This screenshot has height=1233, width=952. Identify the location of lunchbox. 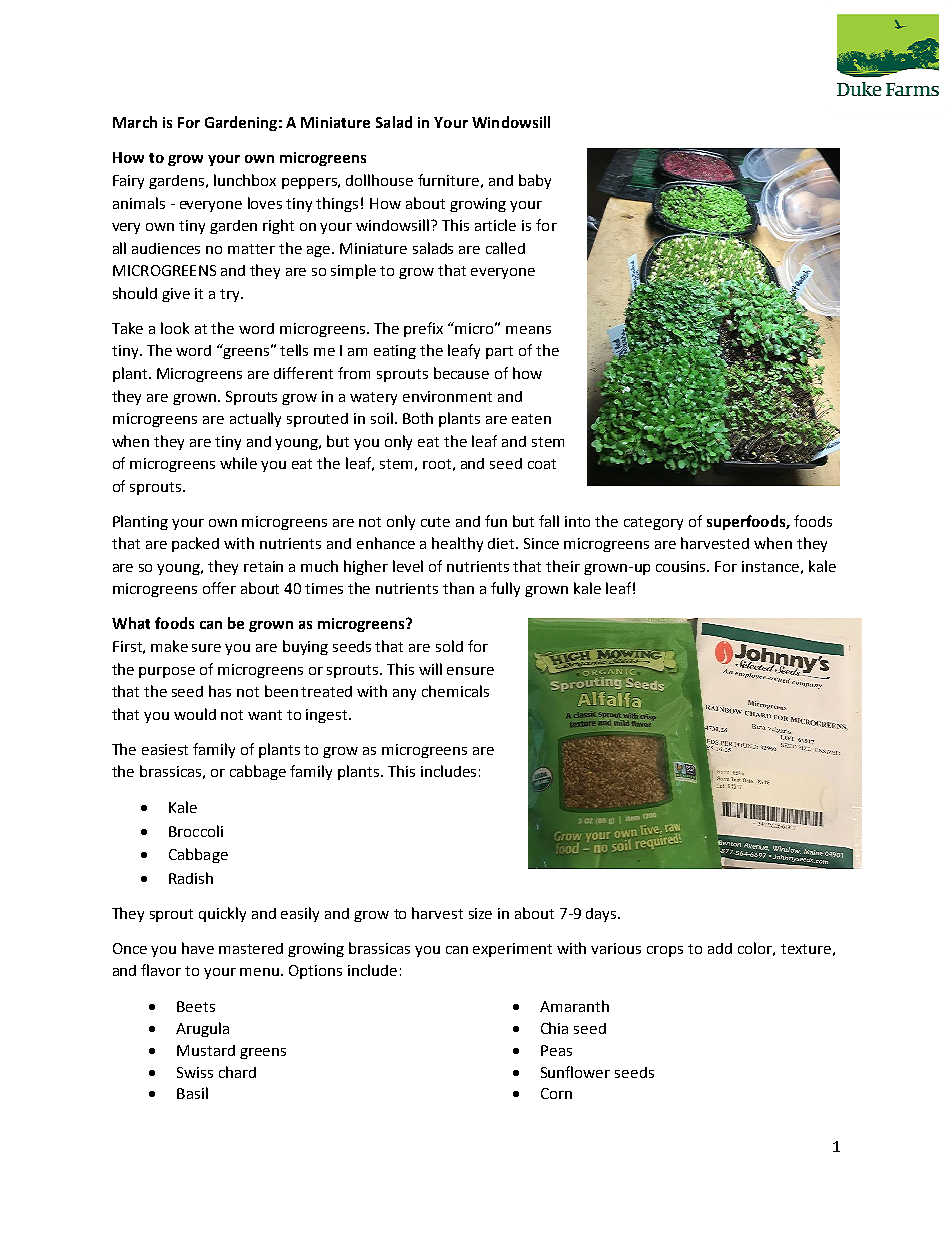
(245, 180).
